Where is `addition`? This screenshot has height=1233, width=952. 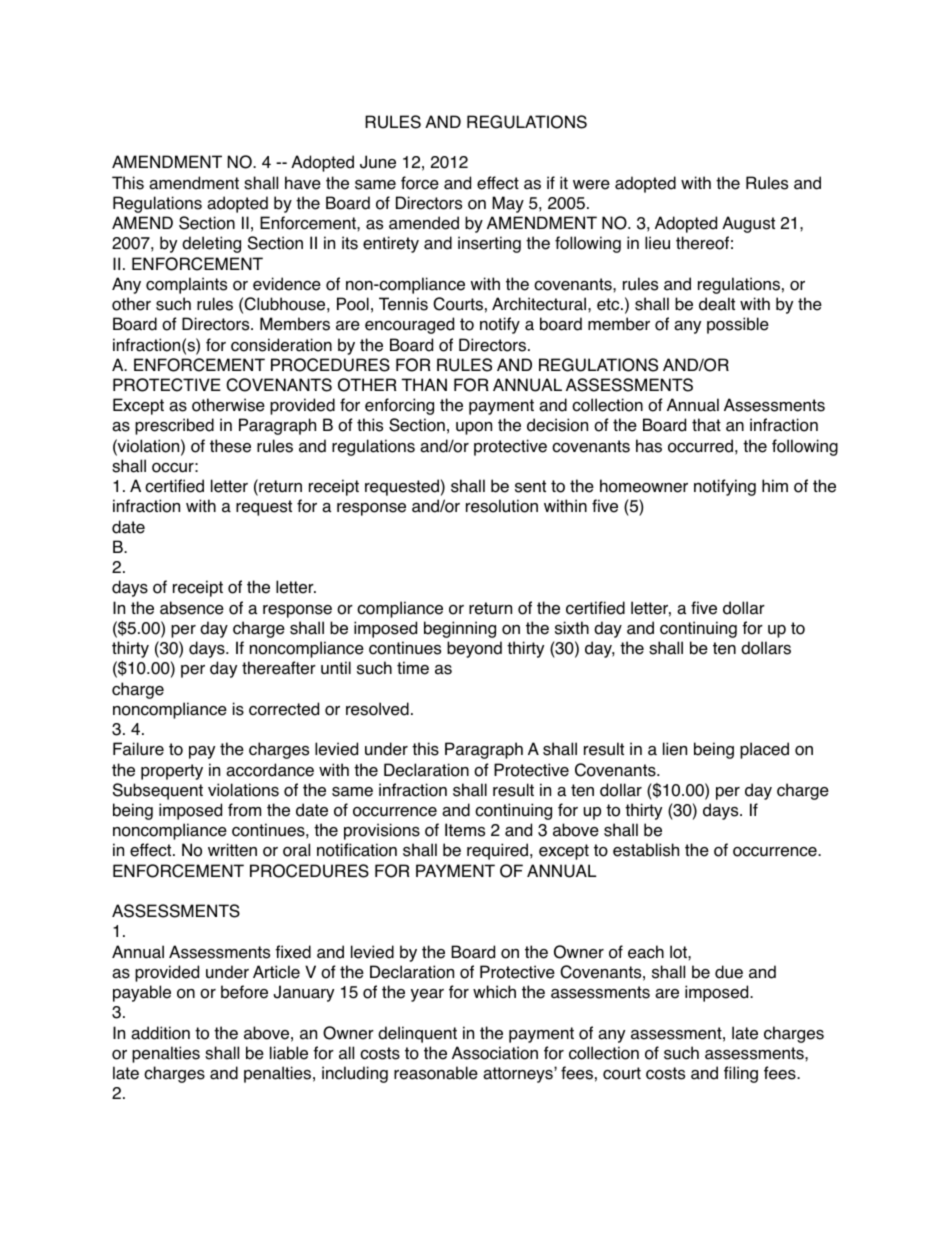 addition is located at coordinates (160, 1033).
